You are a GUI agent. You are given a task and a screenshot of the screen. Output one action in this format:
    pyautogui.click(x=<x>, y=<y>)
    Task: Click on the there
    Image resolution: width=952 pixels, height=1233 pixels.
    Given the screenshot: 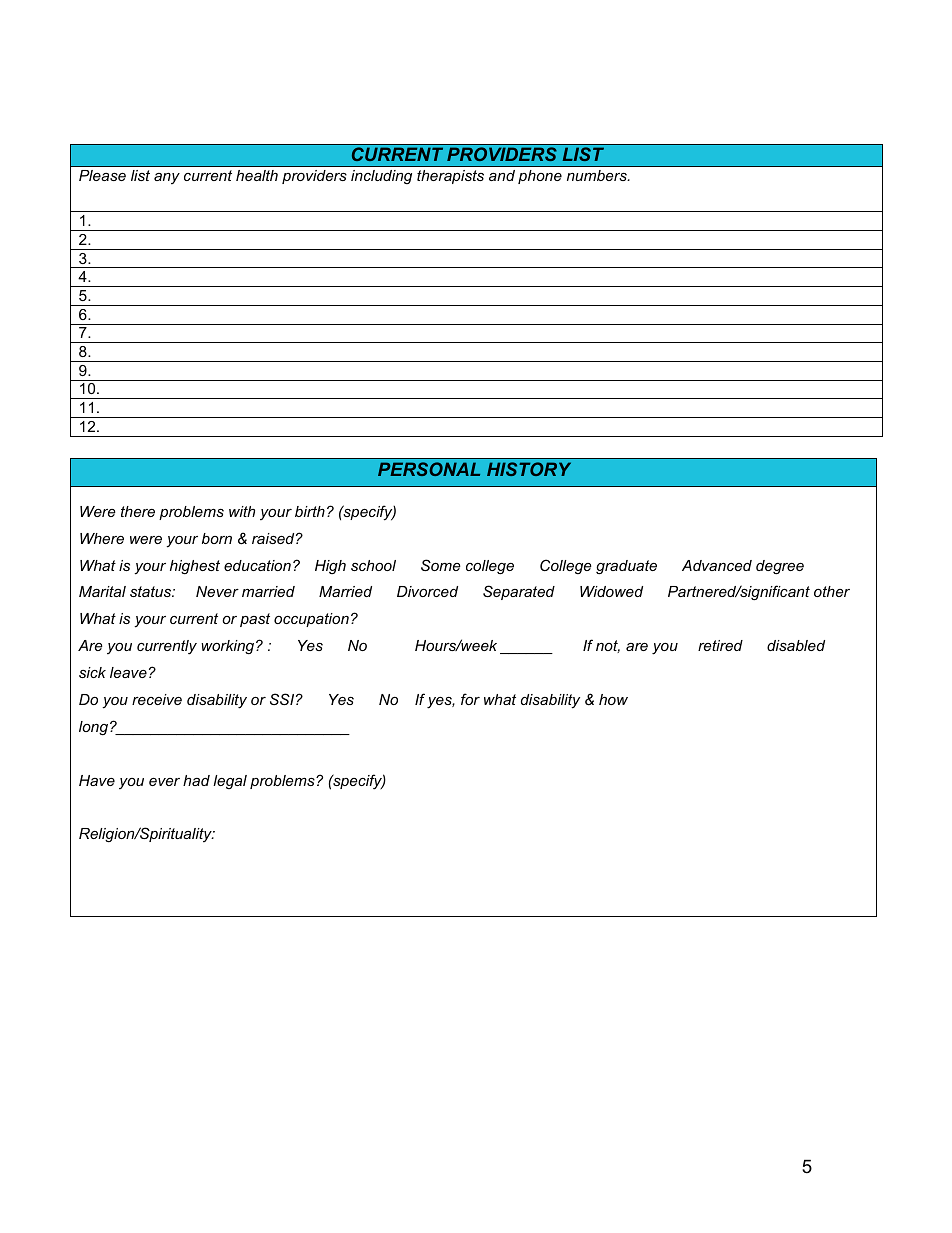 What is the action you would take?
    pyautogui.click(x=138, y=511)
